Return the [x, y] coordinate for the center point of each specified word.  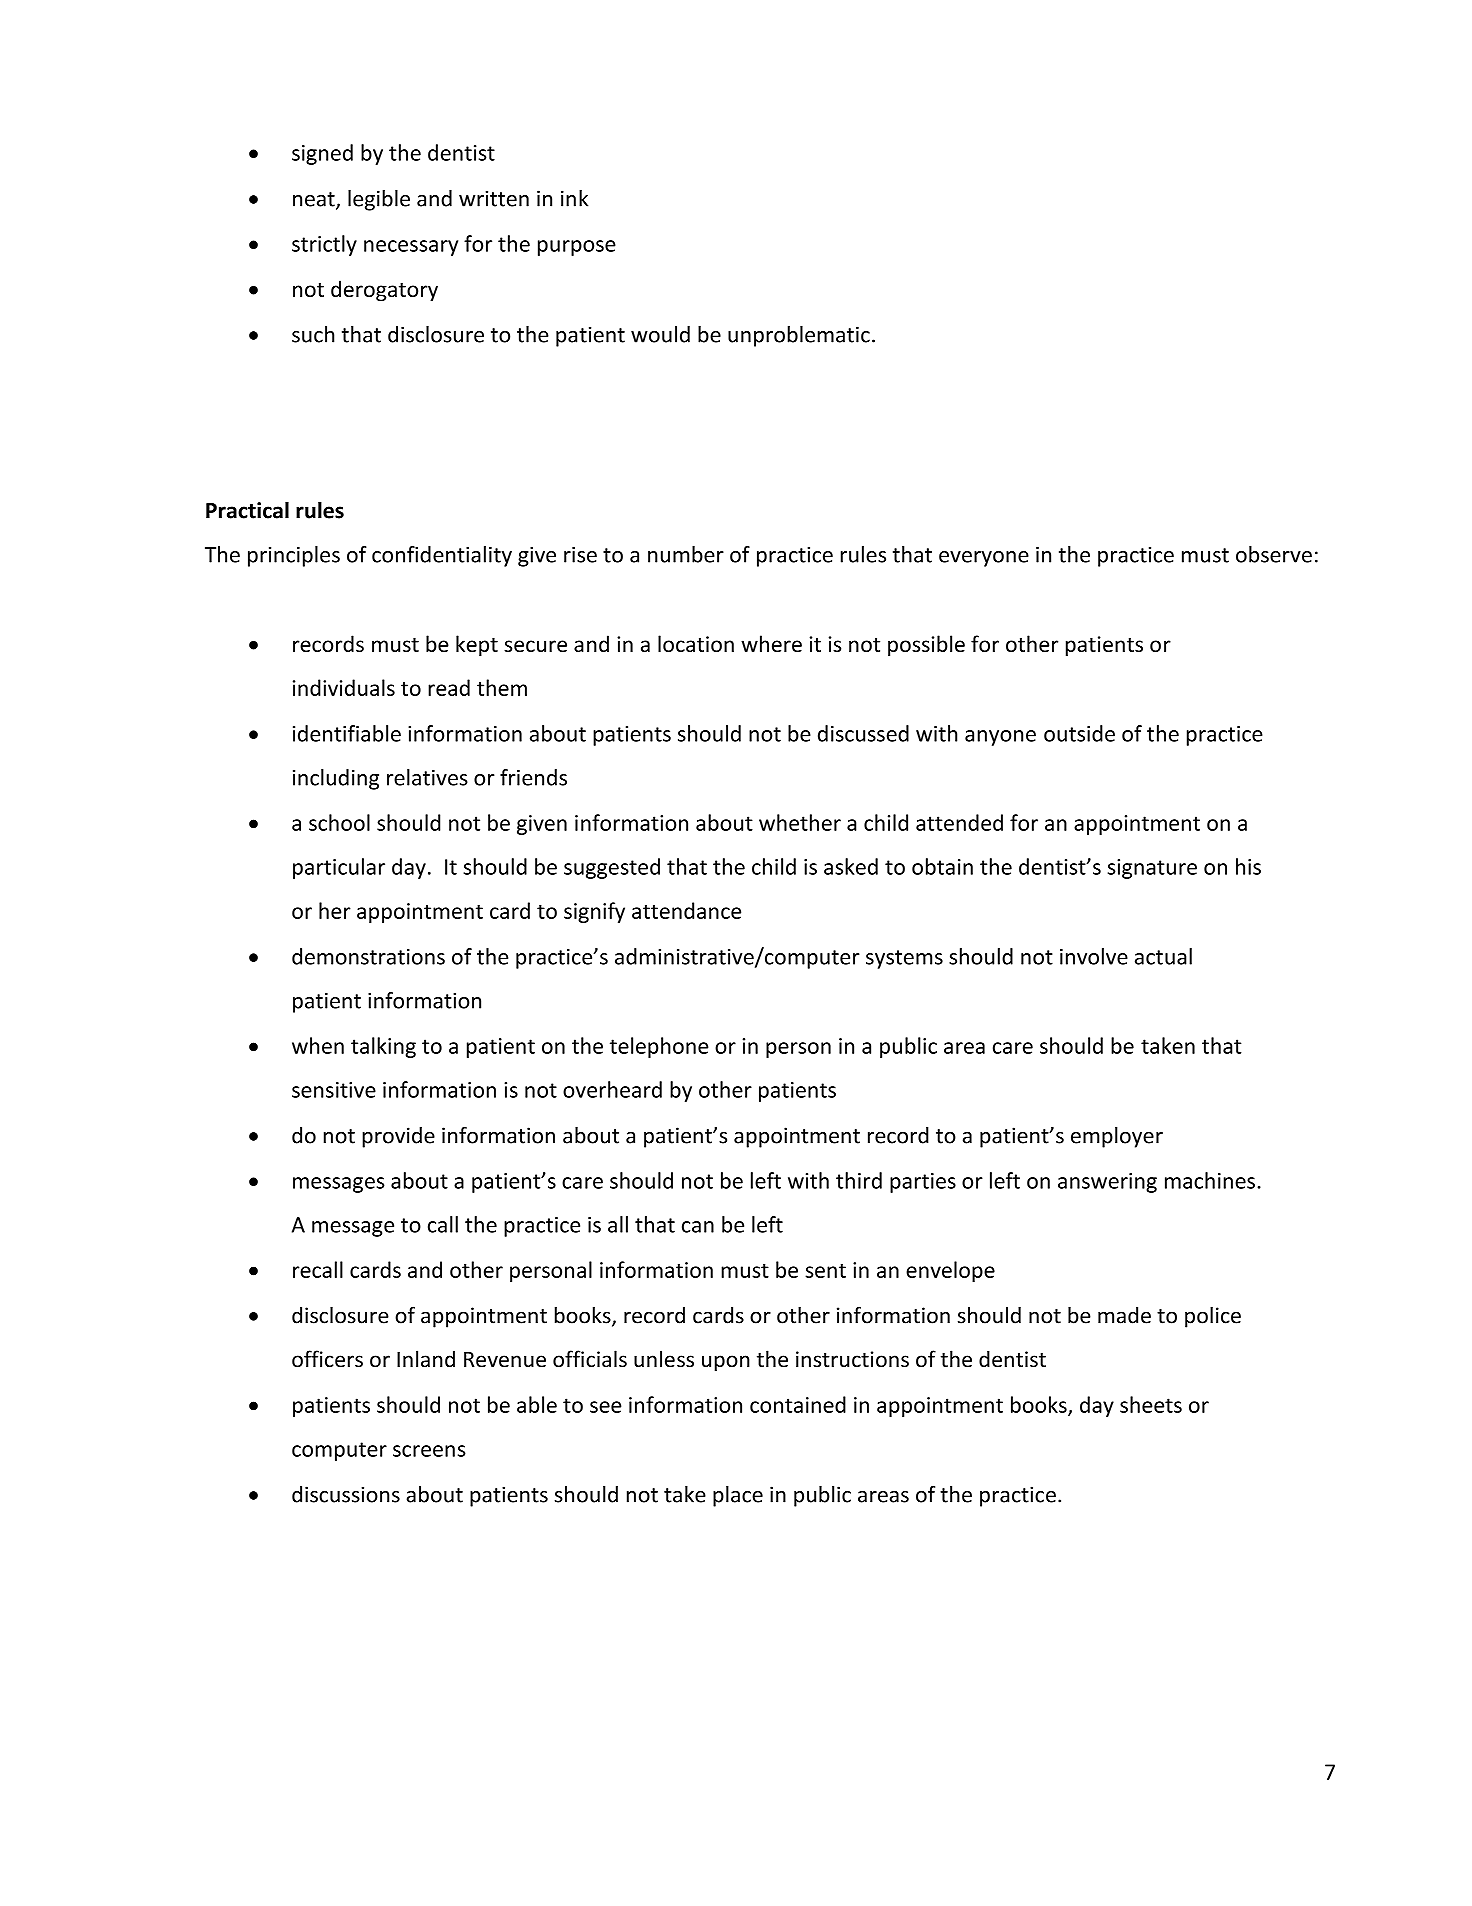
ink [574, 198]
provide [398, 1137]
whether [800, 822]
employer [1117, 1137]
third [859, 1180]
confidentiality [442, 556]
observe [1274, 554]
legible [379, 200]
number [686, 554]
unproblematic [799, 336]
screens [429, 1451]
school [339, 822]
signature [1152, 869]
